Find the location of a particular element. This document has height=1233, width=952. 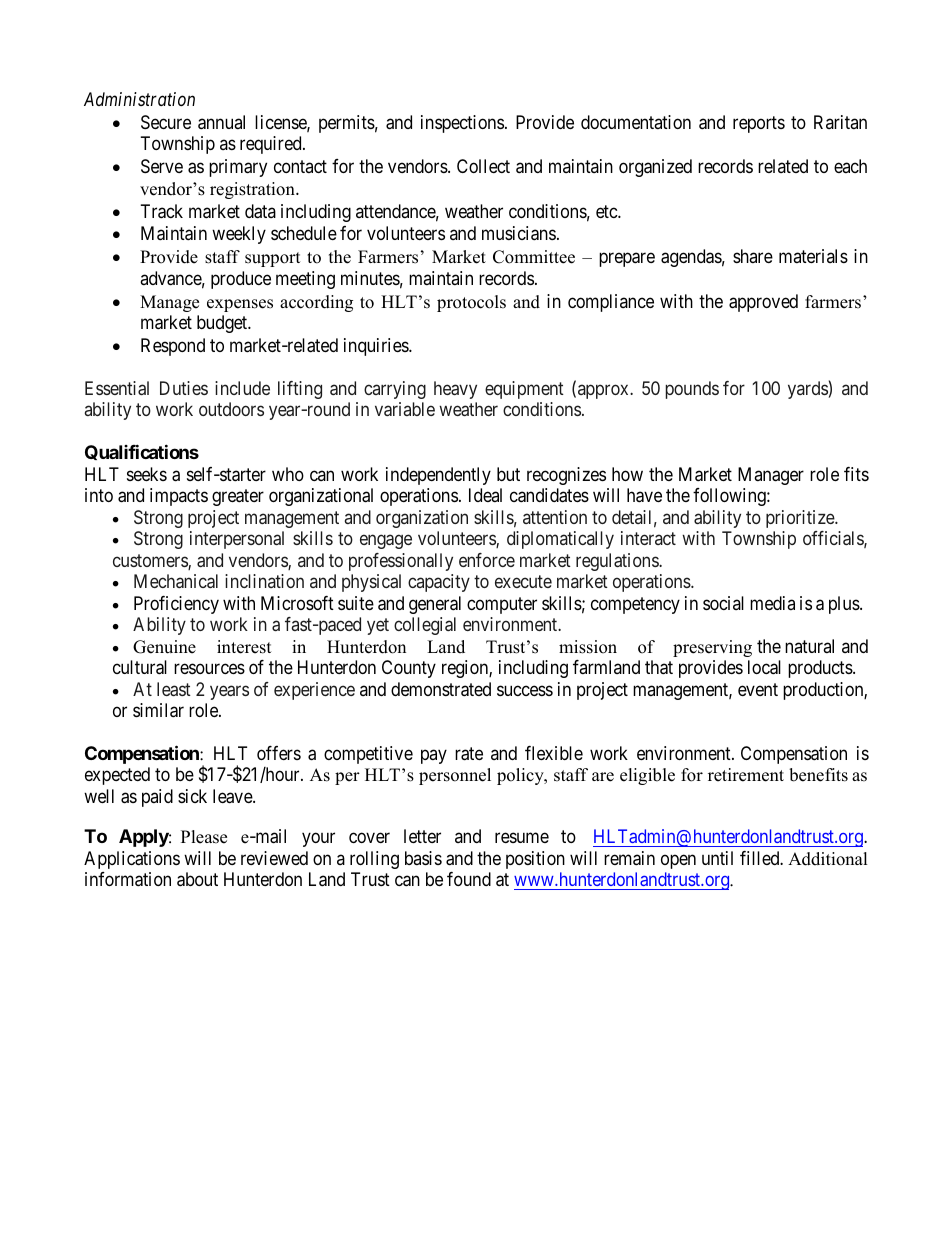

inspections is located at coordinates (462, 124).
